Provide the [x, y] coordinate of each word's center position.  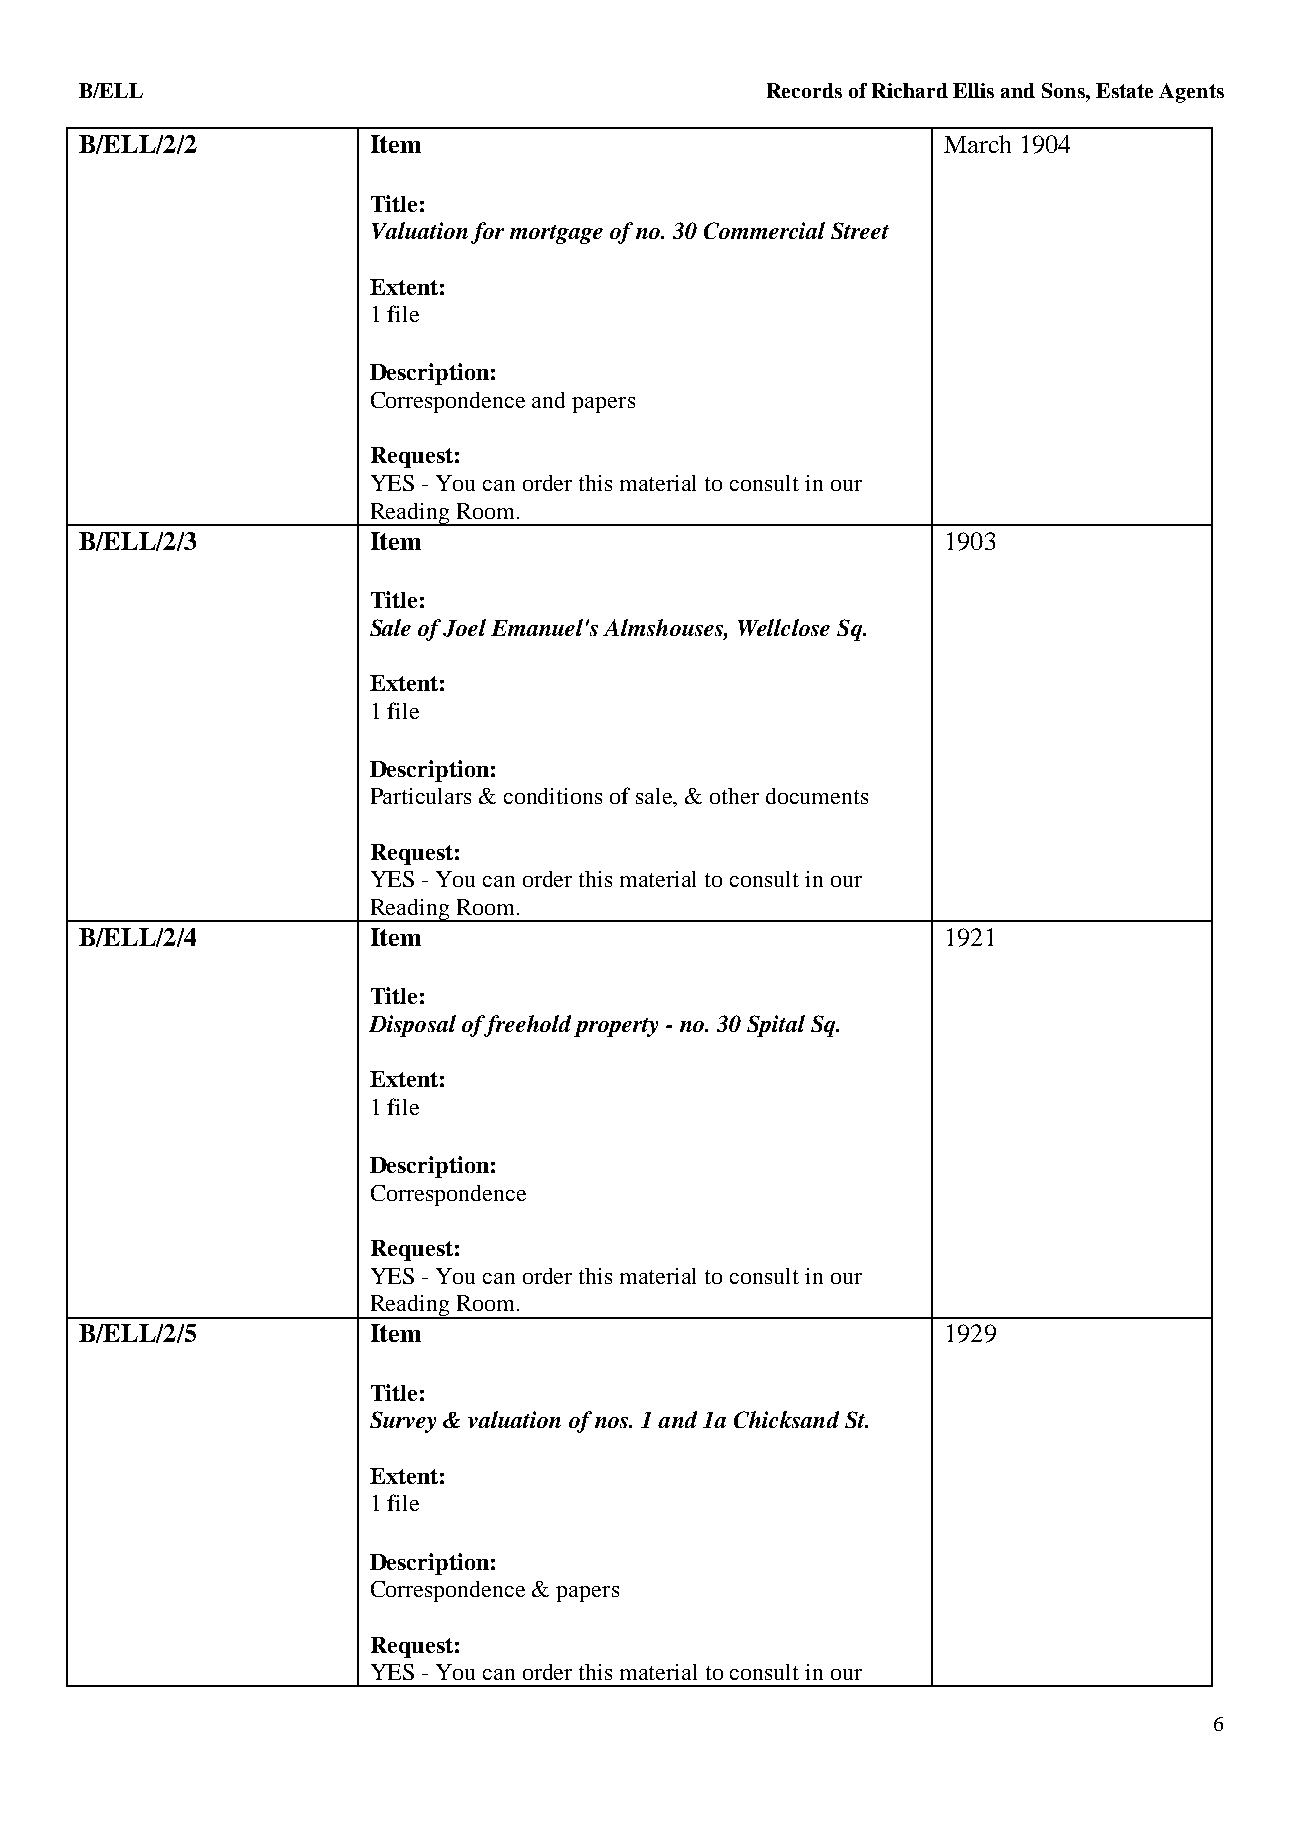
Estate [1124, 90]
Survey [403, 1422]
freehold [526, 1026]
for [487, 233]
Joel [464, 628]
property [616, 1027]
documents [817, 796]
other [734, 796]
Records [804, 90]
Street [860, 230]
